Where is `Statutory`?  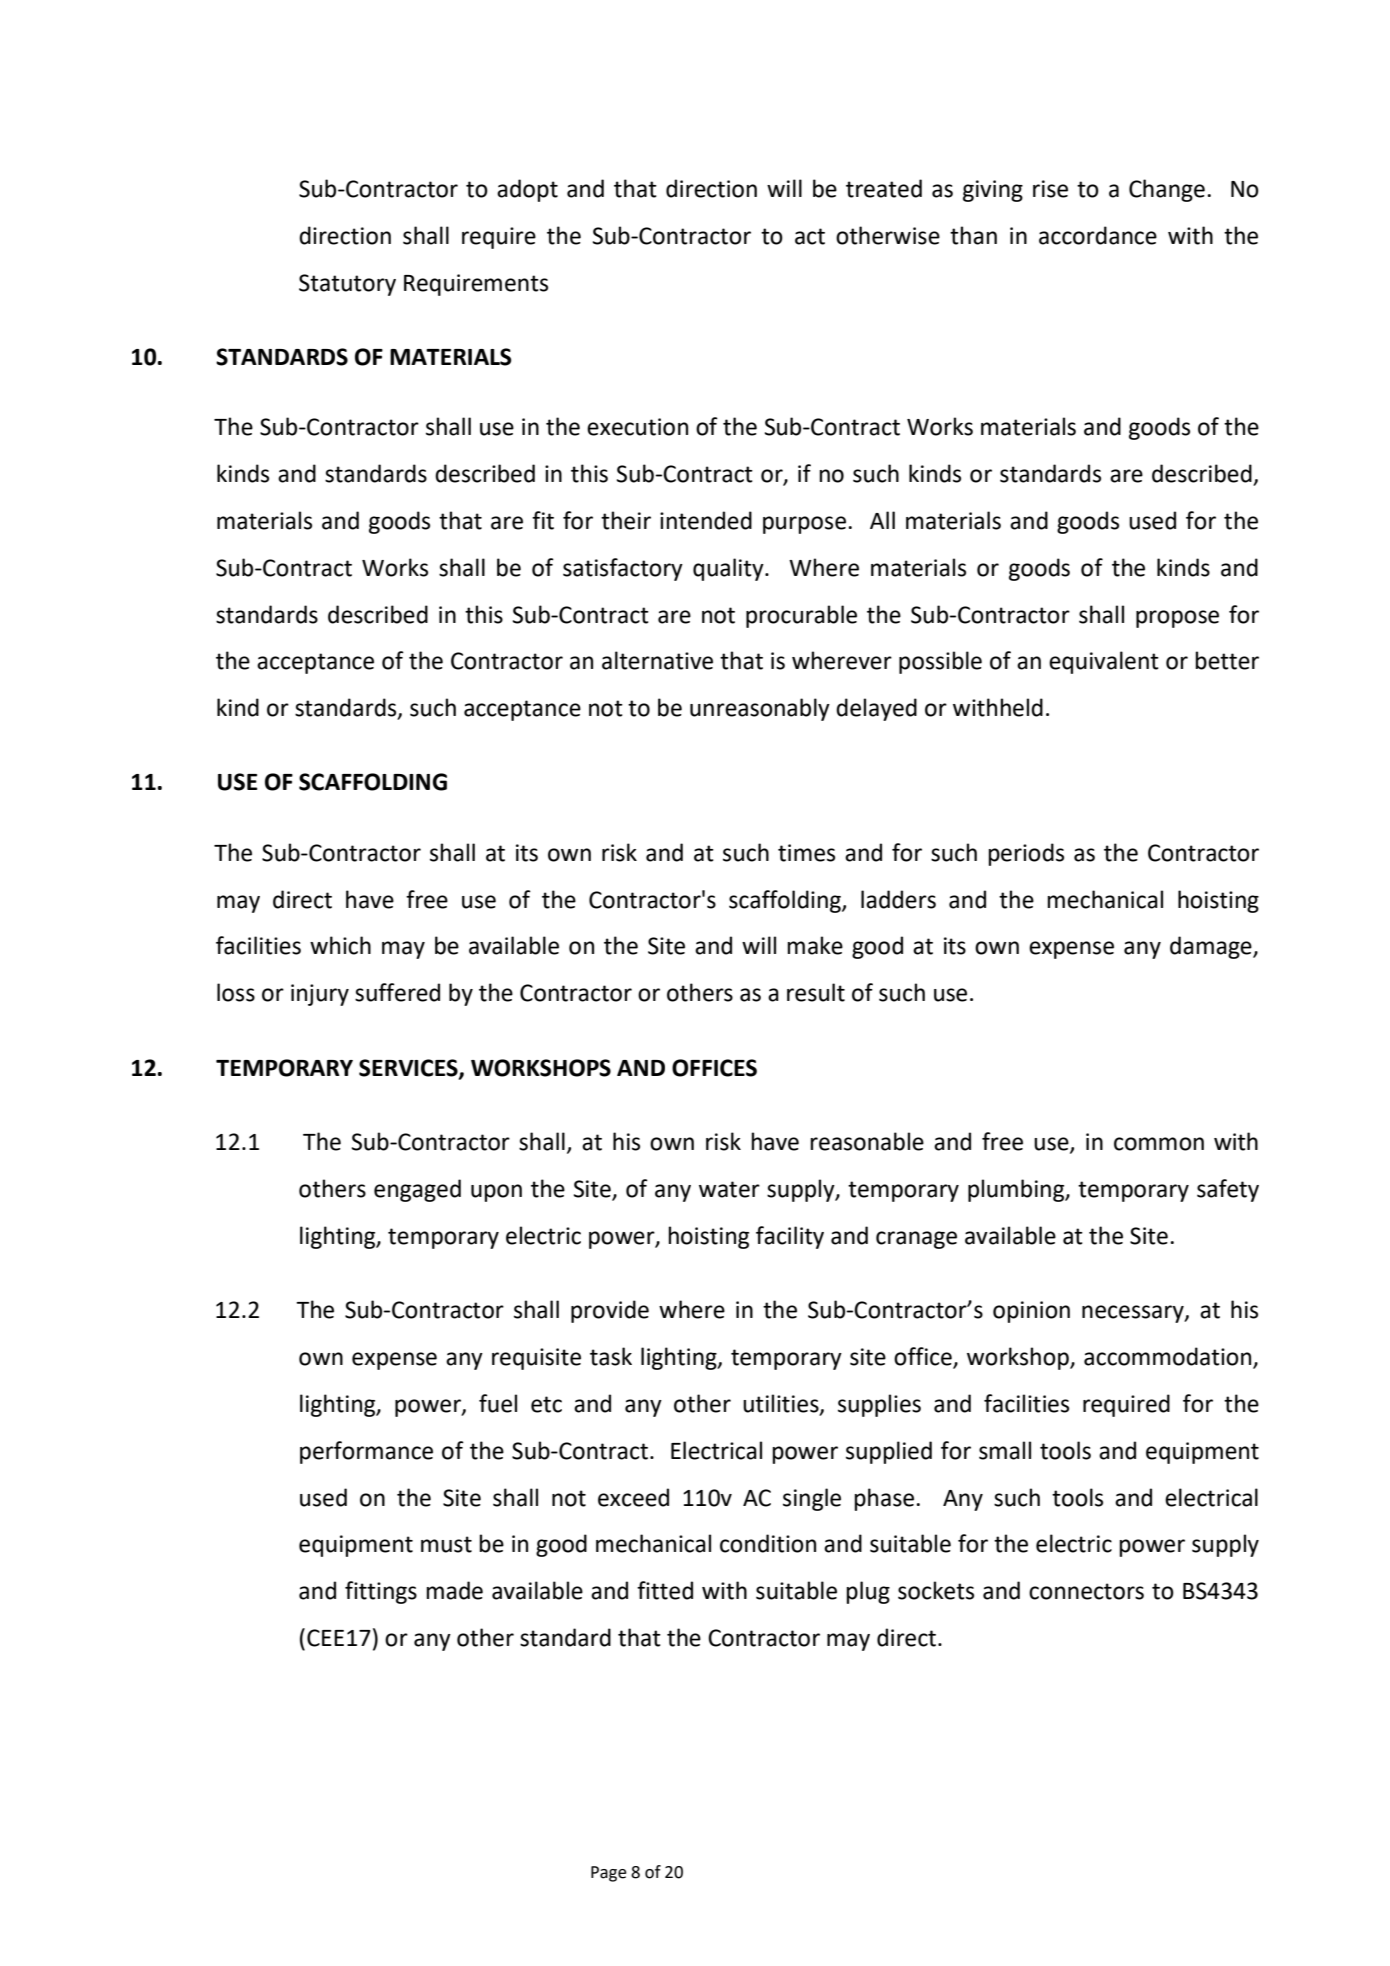
Statutory is located at coordinates (347, 285).
